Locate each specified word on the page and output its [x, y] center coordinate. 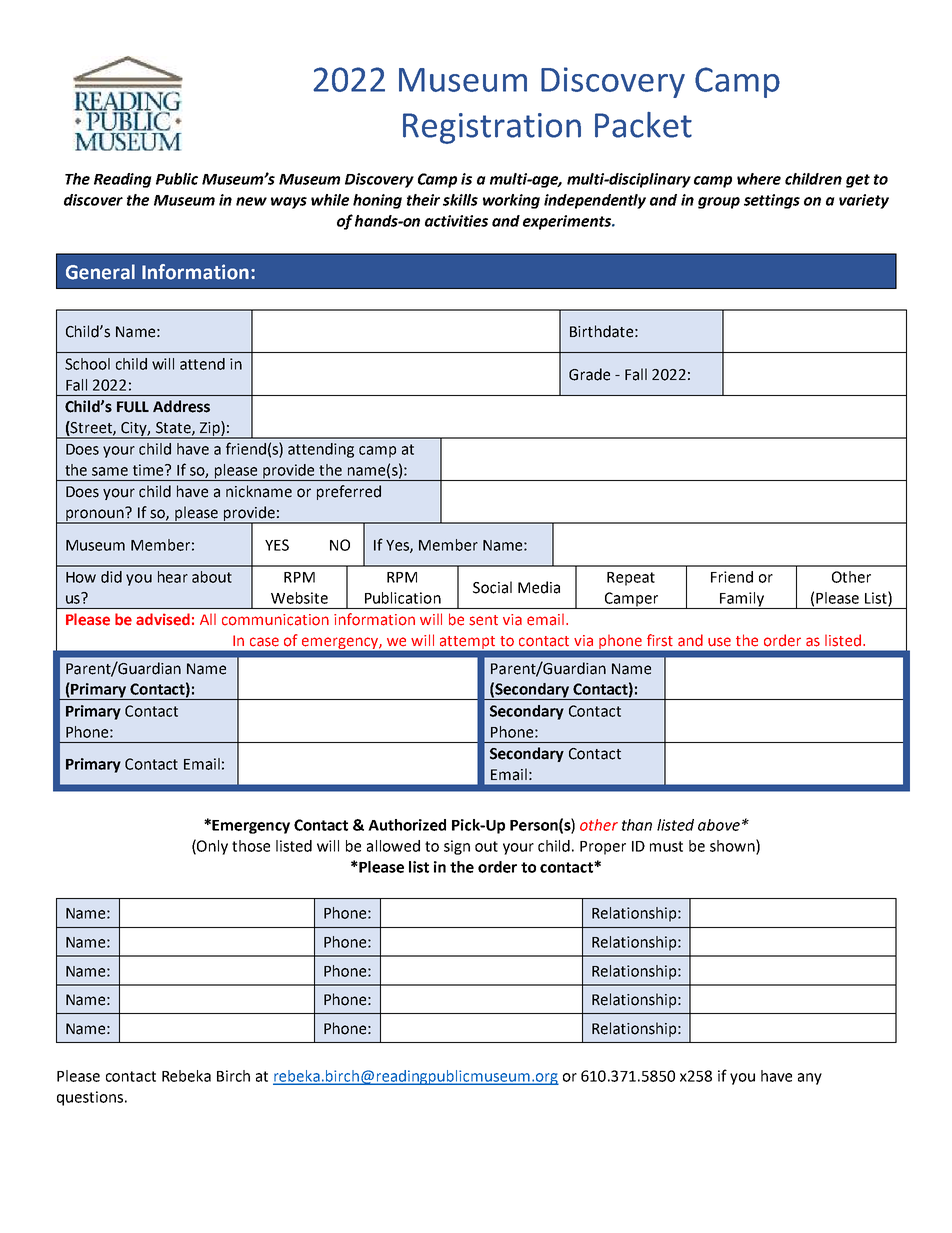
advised [163, 619]
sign [457, 847]
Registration [492, 128]
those [251, 846]
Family [742, 600]
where [759, 179]
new [251, 201]
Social [492, 587]
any [810, 1079]
